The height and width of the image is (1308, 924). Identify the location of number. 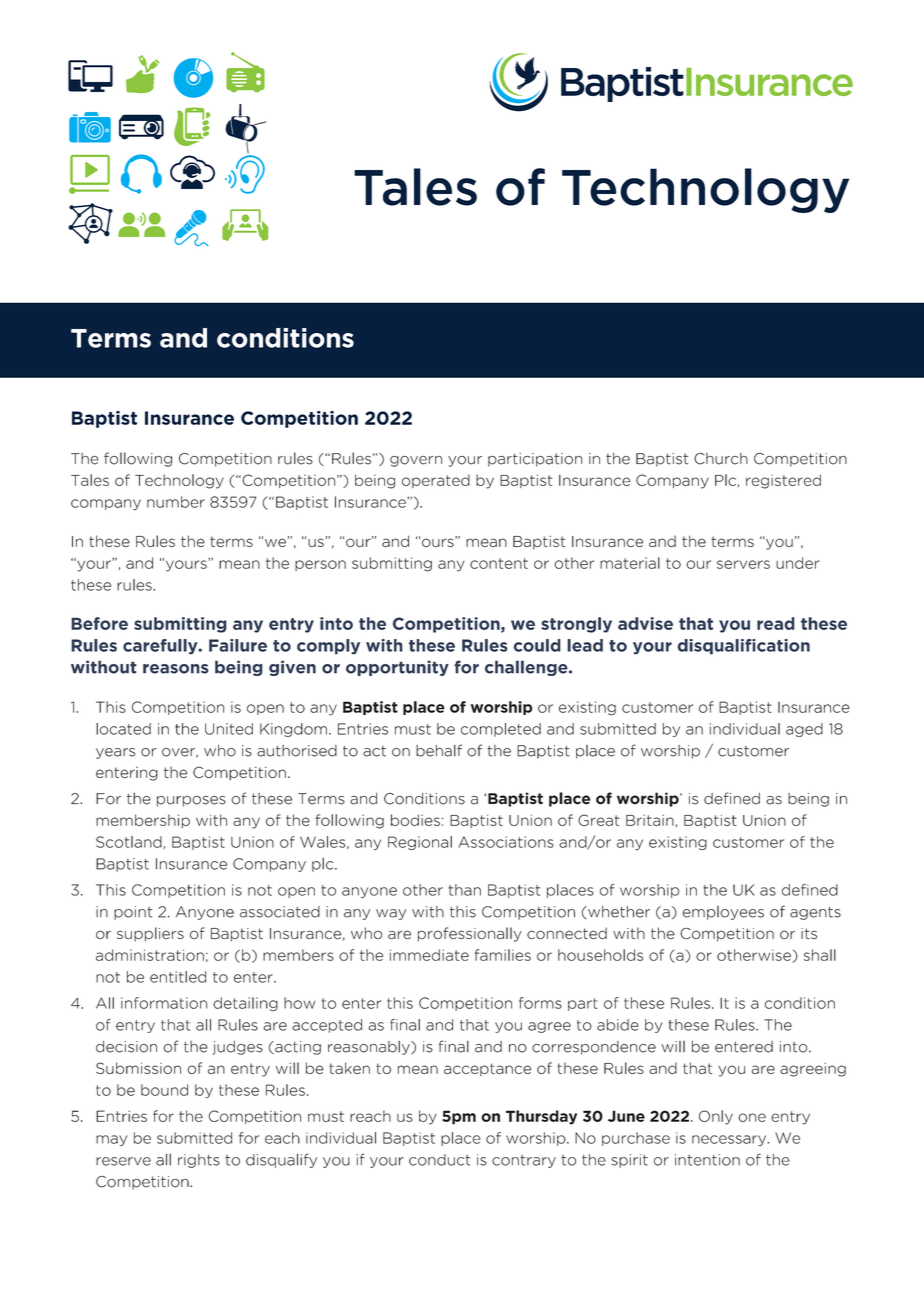
(176, 502).
